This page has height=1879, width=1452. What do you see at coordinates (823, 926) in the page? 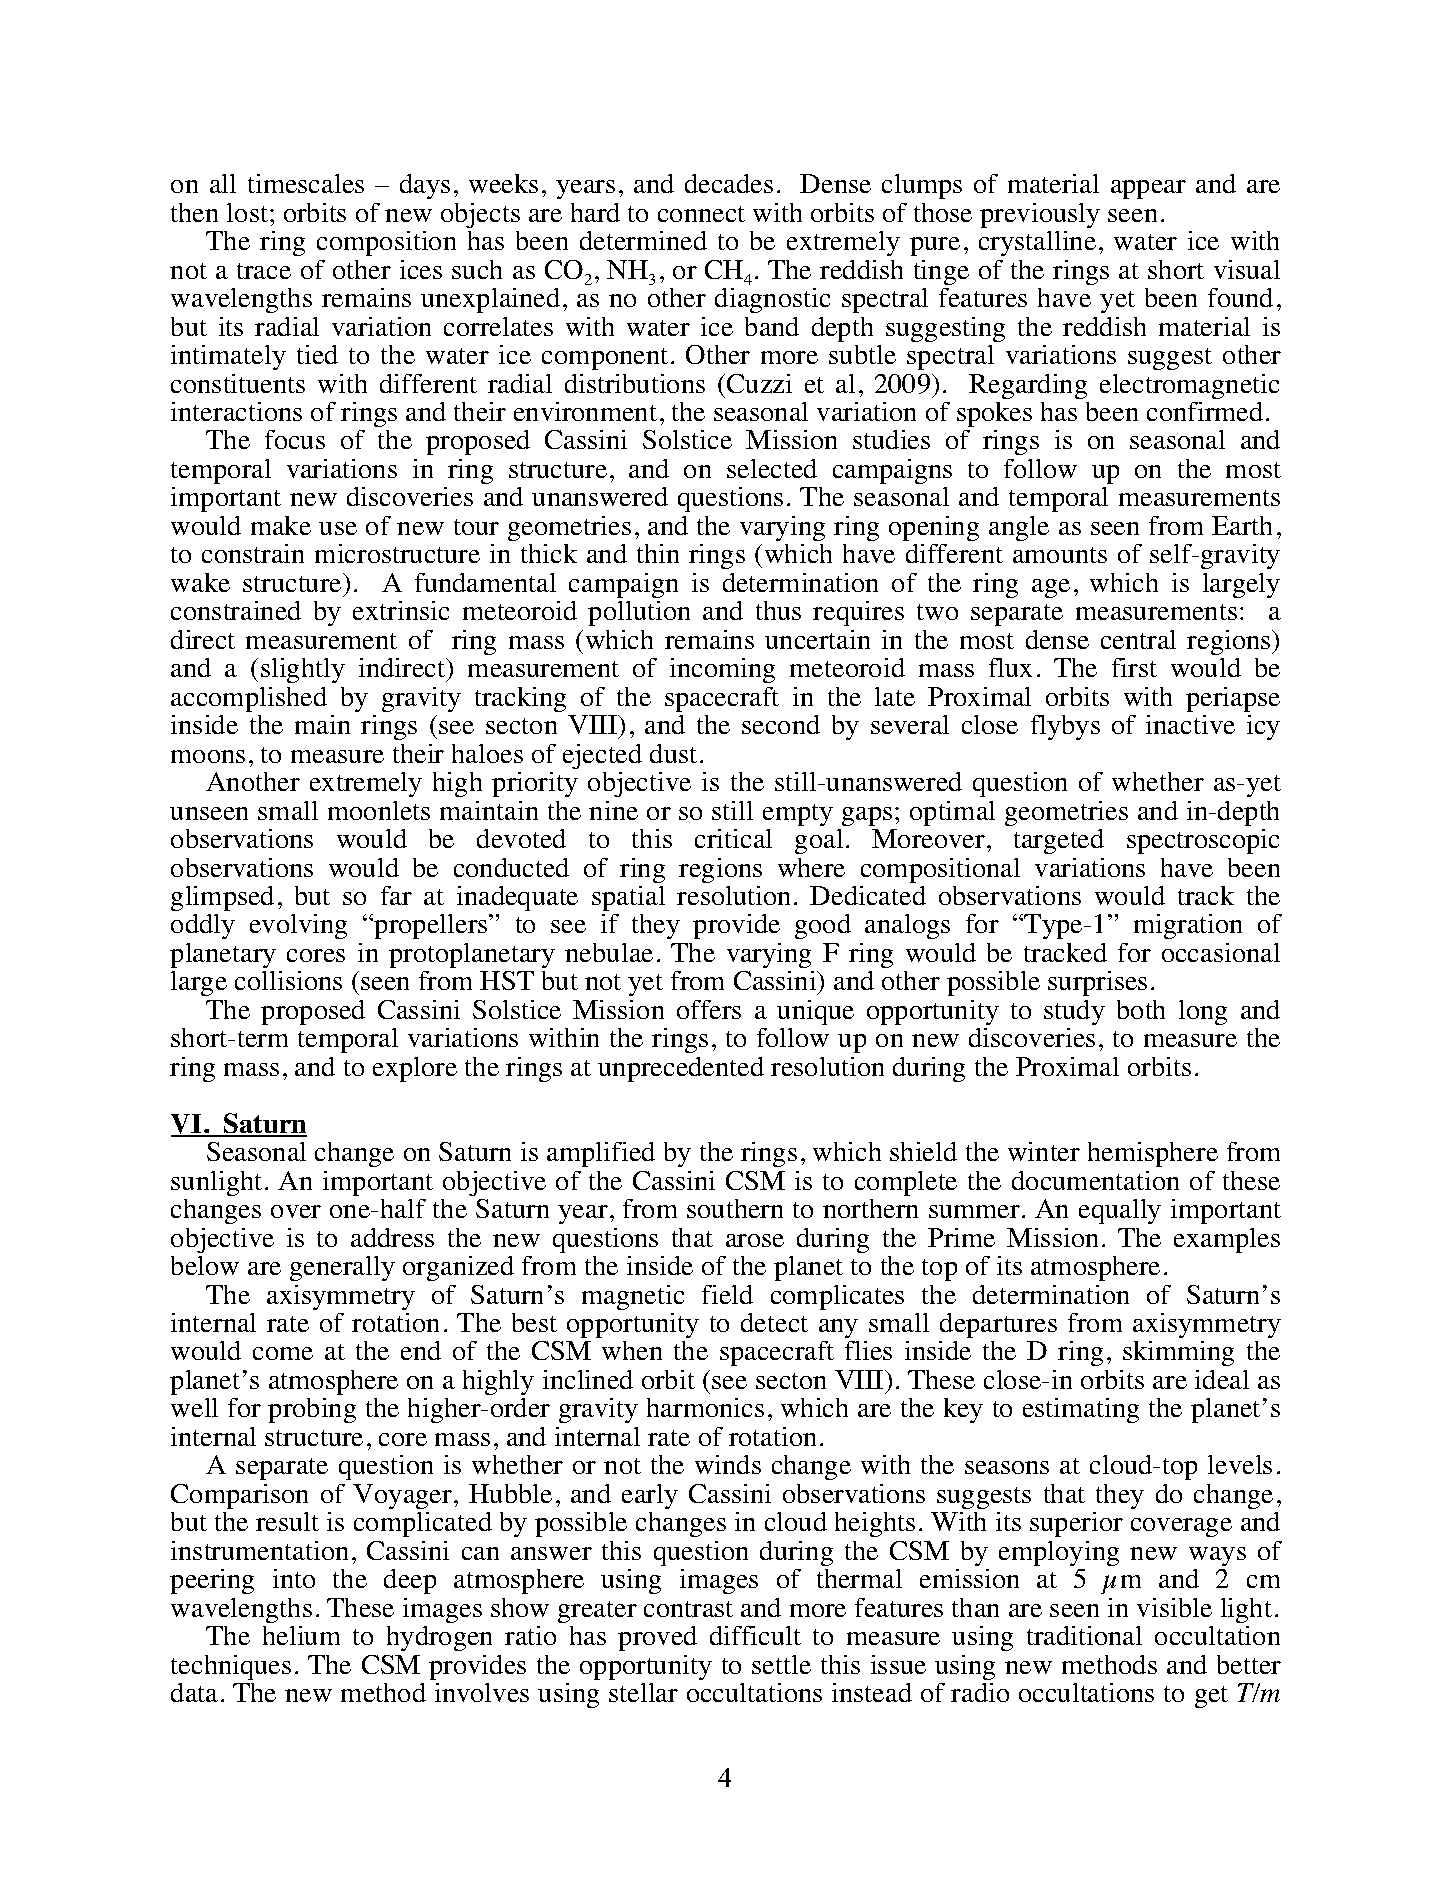
I see `good` at bounding box center [823, 926].
